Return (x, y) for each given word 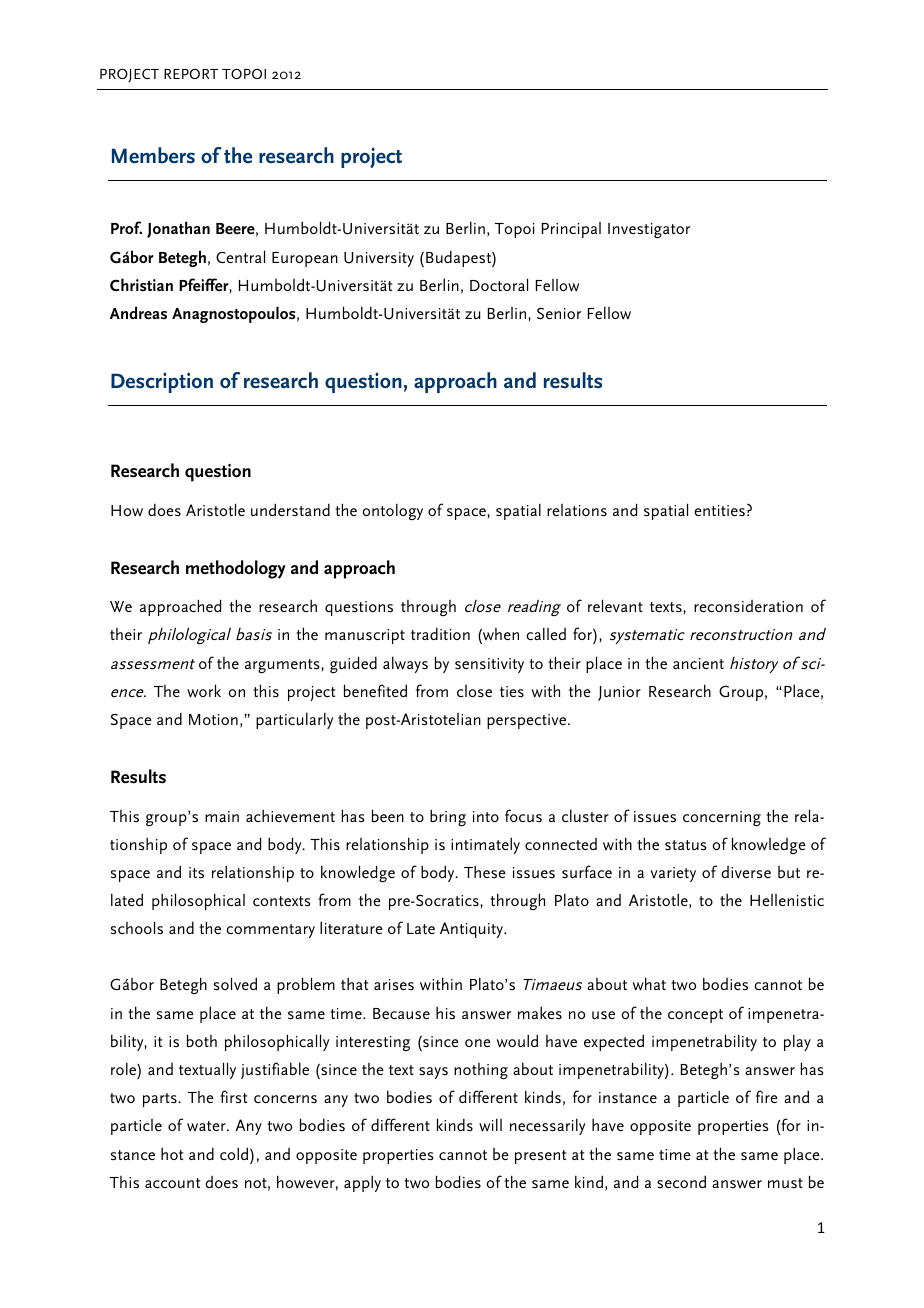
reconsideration (748, 606)
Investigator (649, 231)
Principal (571, 230)
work (204, 691)
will (490, 1125)
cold (235, 1153)
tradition (440, 633)
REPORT (191, 73)
